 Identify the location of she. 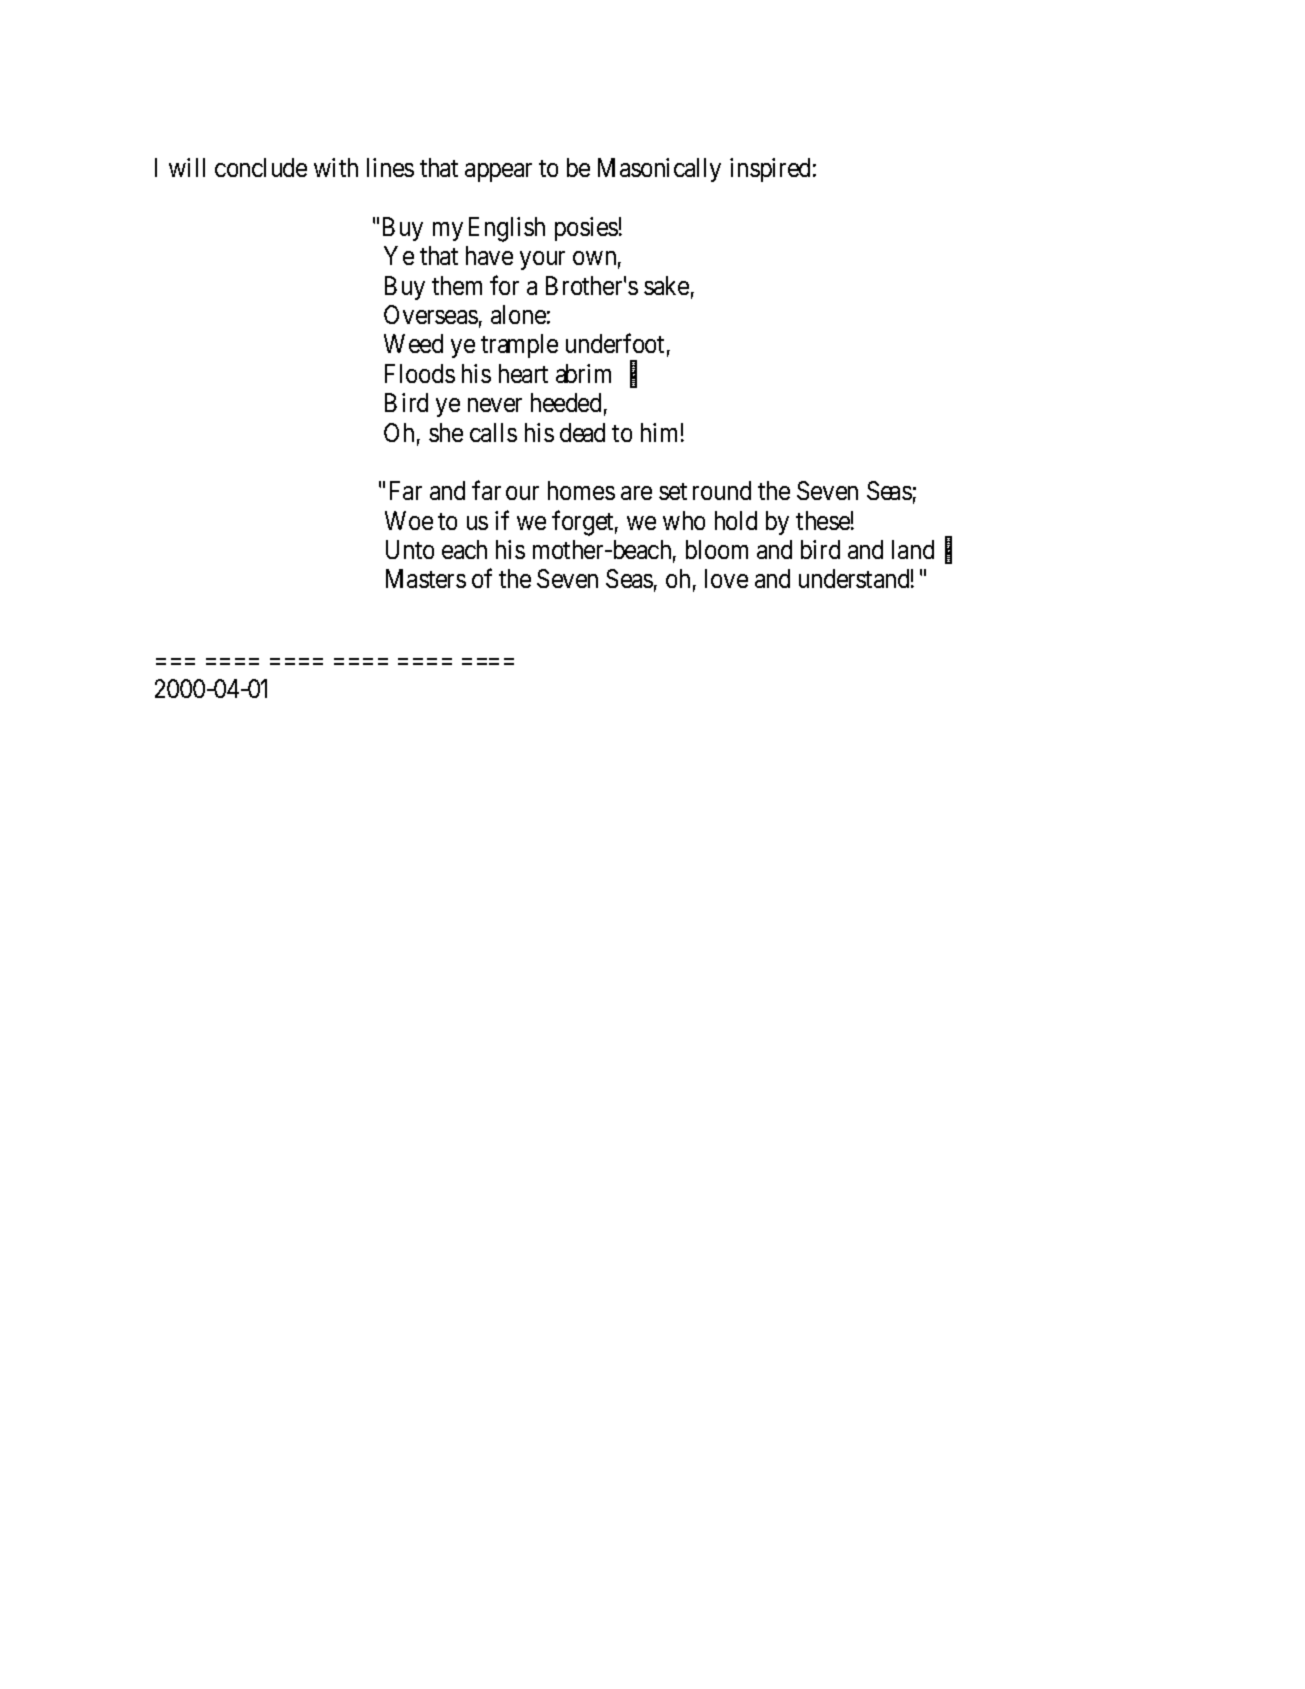
(446, 432).
